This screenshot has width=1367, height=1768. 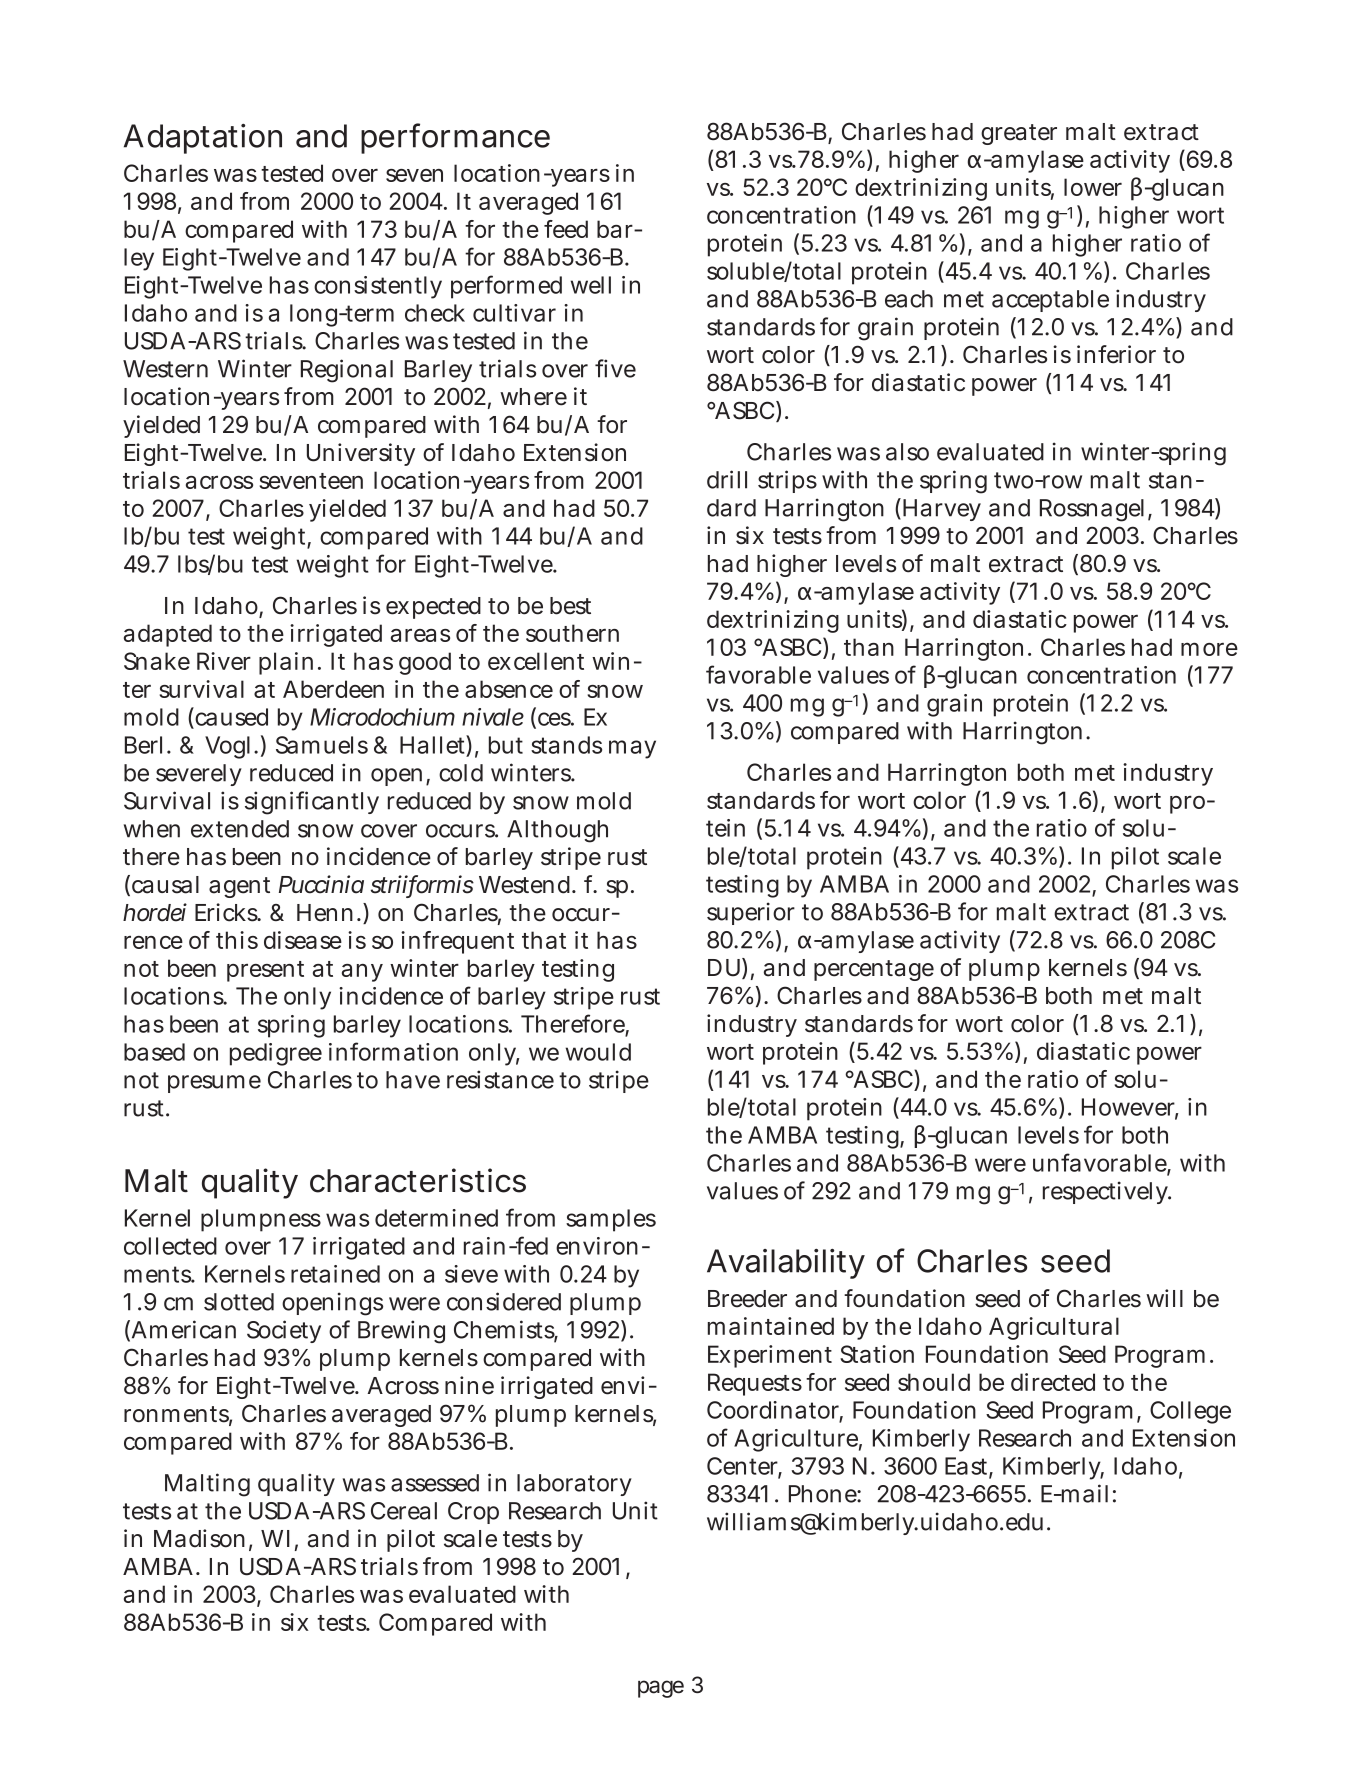 What do you see at coordinates (661, 1689) in the screenshot?
I see `page` at bounding box center [661, 1689].
